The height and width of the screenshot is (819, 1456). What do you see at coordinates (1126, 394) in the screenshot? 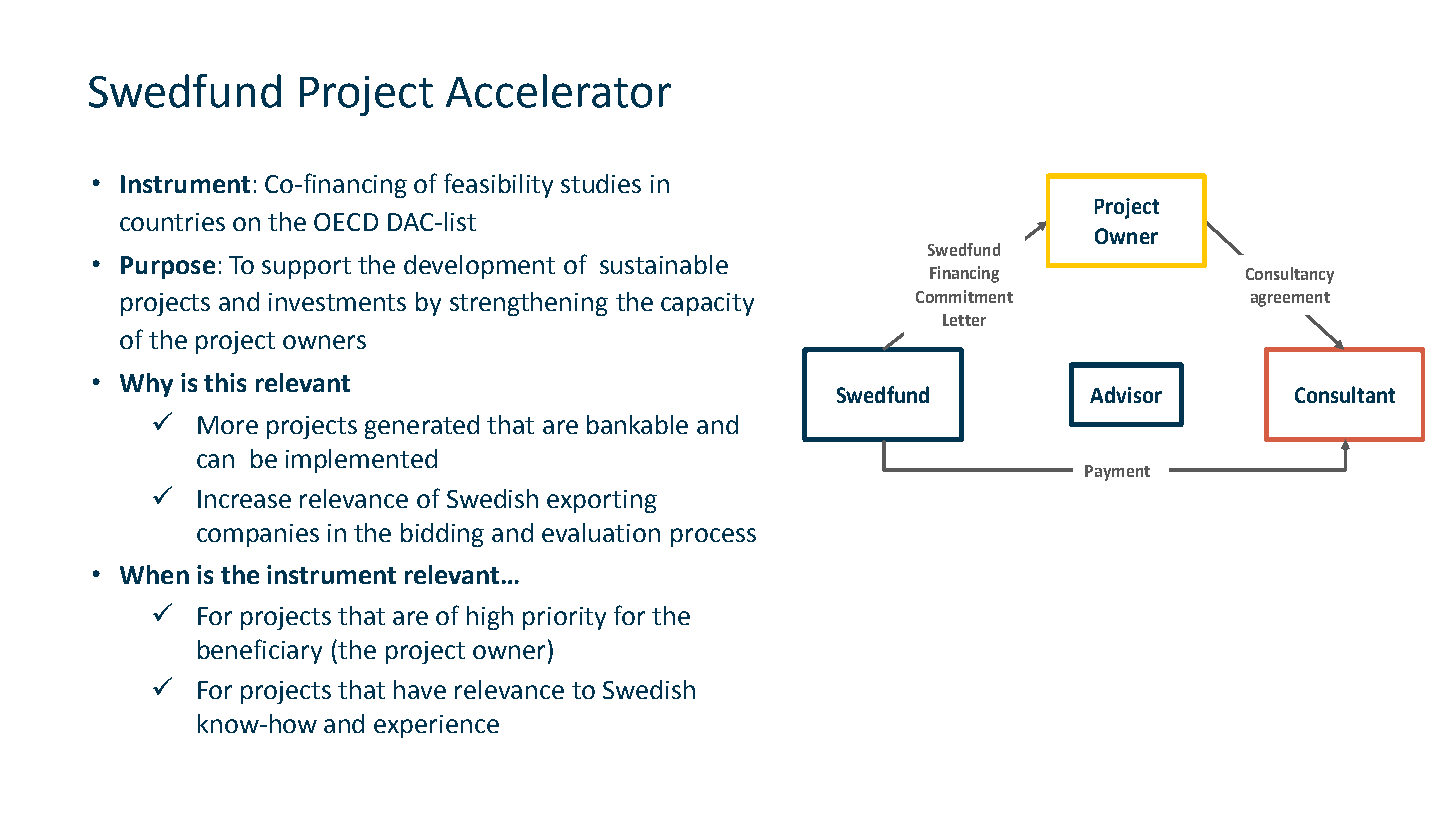
I see `Advisor` at bounding box center [1126, 394].
